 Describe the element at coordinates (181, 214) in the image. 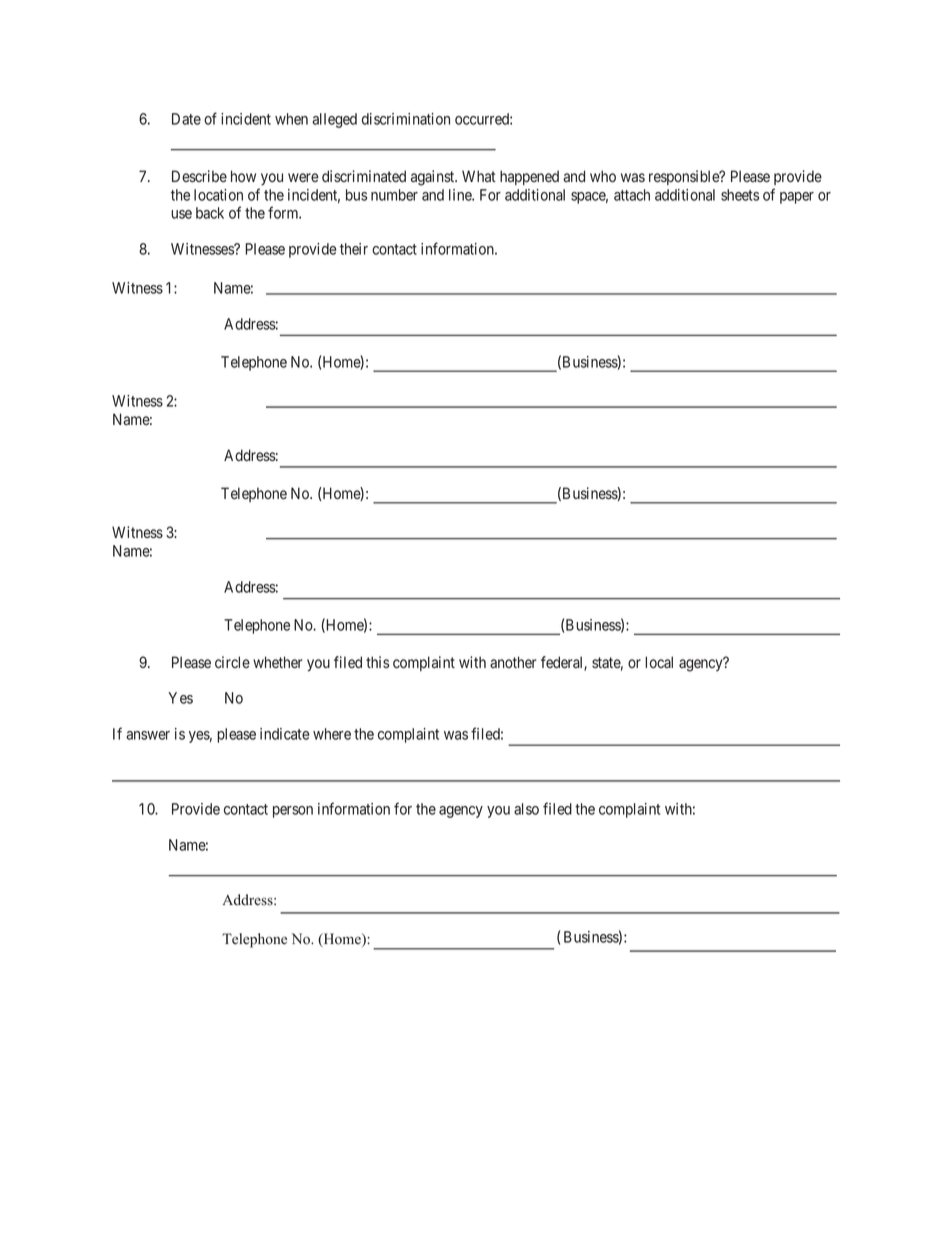

I see `use` at that location.
